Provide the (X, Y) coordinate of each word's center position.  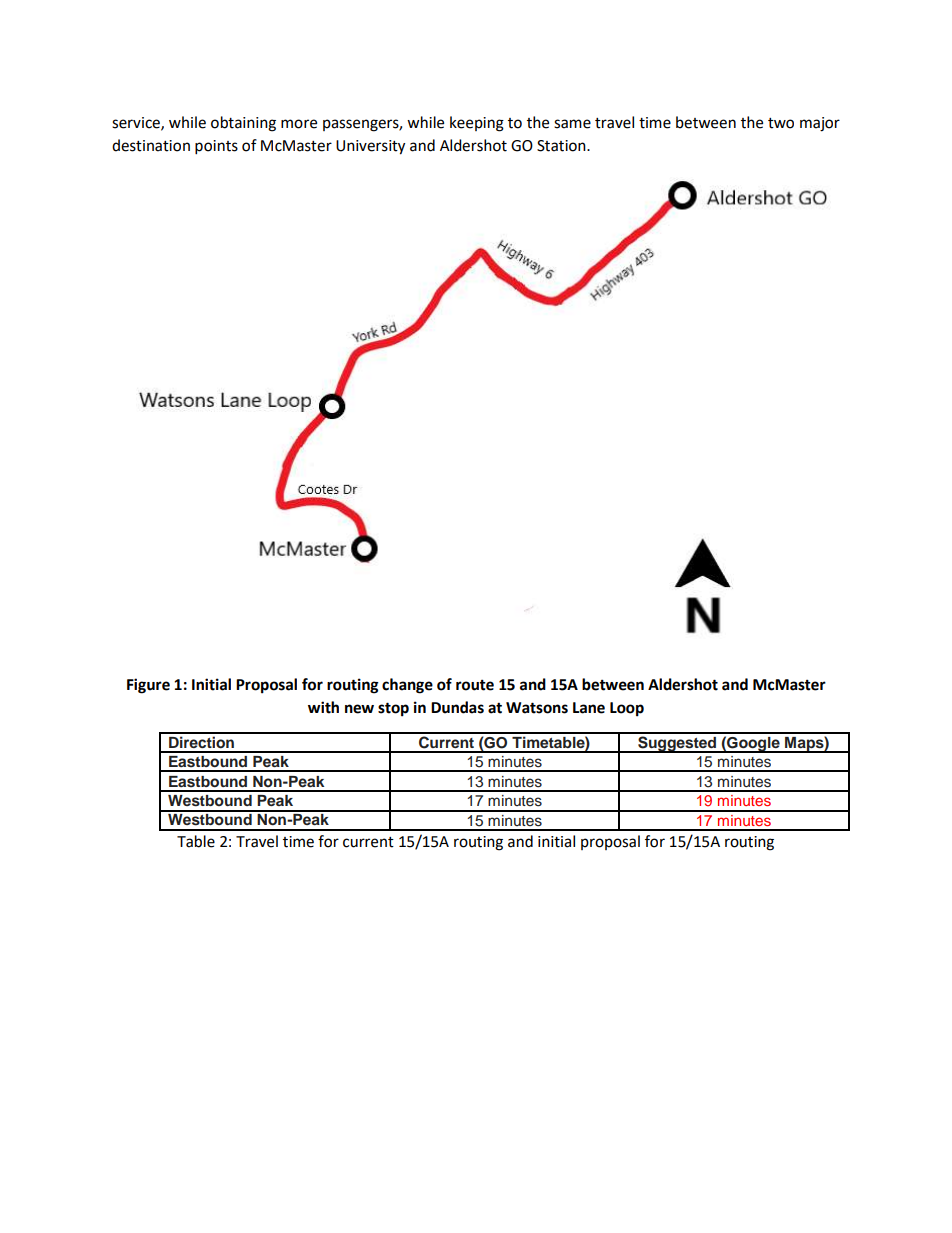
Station (562, 146)
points (216, 147)
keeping (477, 124)
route (475, 685)
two (781, 123)
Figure (148, 686)
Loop (627, 709)
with (323, 707)
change (407, 686)
